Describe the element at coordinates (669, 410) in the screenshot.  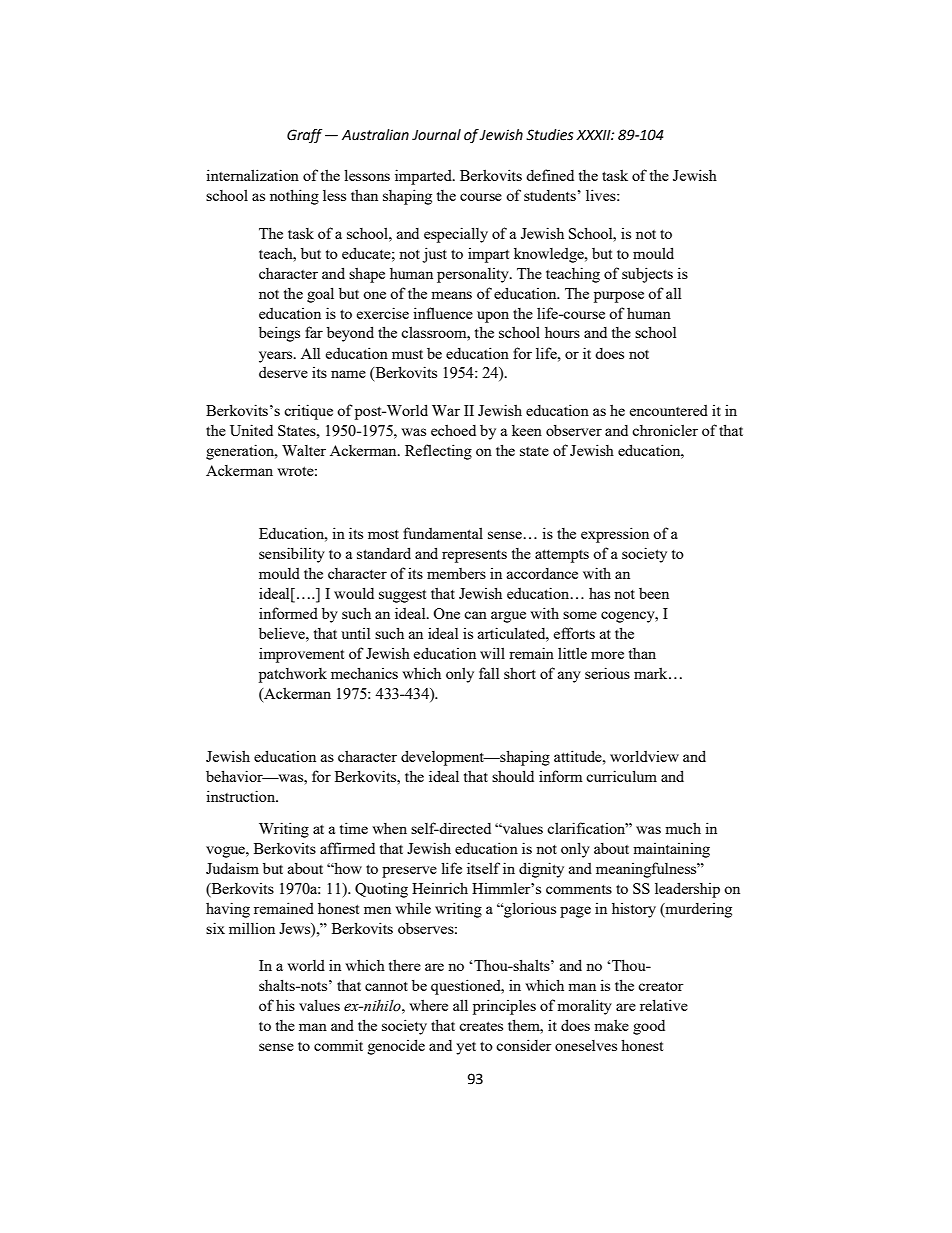
I see `encountered` at that location.
